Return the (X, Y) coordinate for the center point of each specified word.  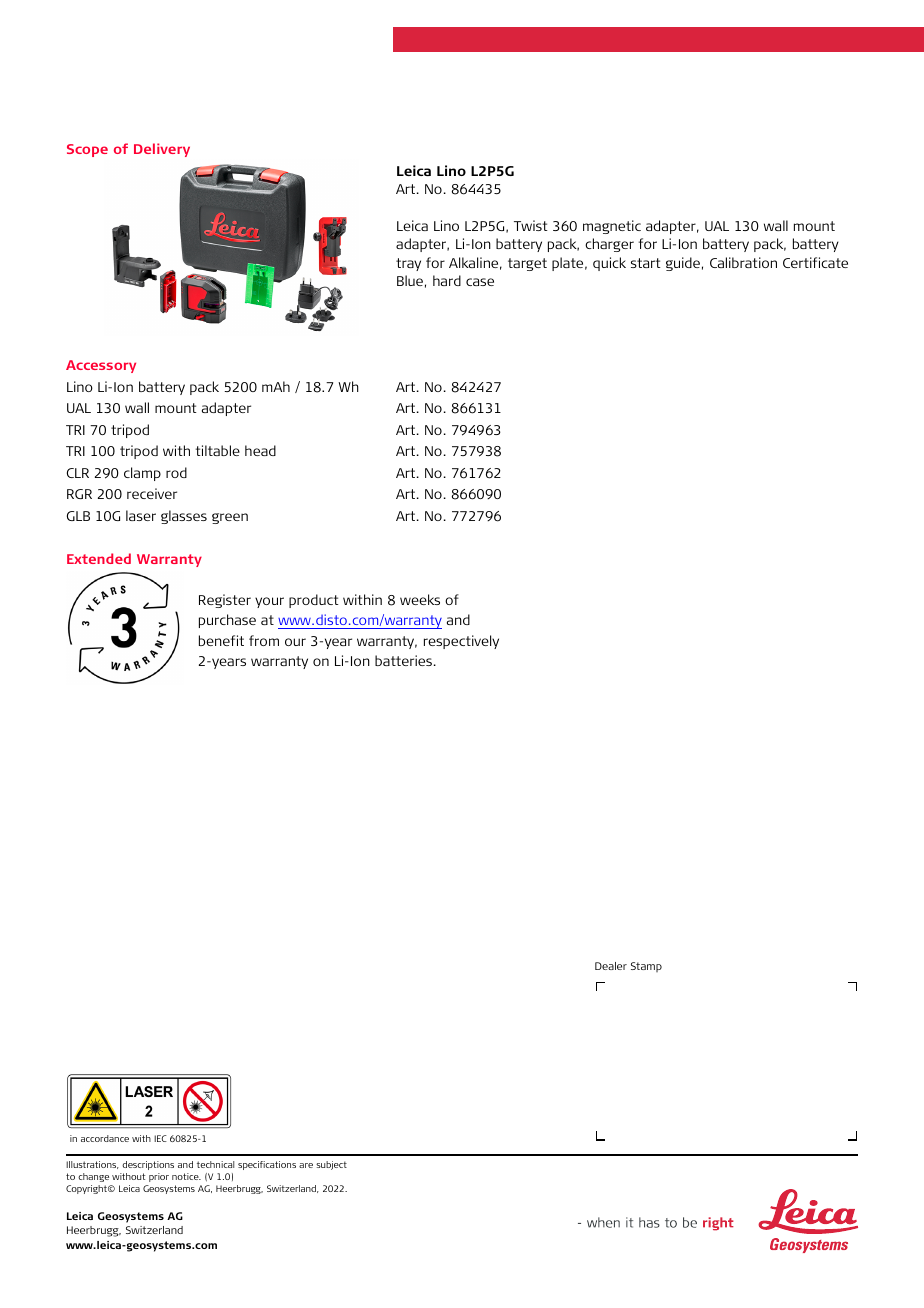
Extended (99, 558)
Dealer (611, 966)
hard (447, 280)
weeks (420, 599)
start (646, 263)
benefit (221, 640)
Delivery (162, 150)
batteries (405, 660)
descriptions (148, 1165)
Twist (531, 225)
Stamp (646, 967)
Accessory (101, 366)
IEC (160, 1138)
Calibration (743, 262)
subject (331, 1165)
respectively (461, 642)
